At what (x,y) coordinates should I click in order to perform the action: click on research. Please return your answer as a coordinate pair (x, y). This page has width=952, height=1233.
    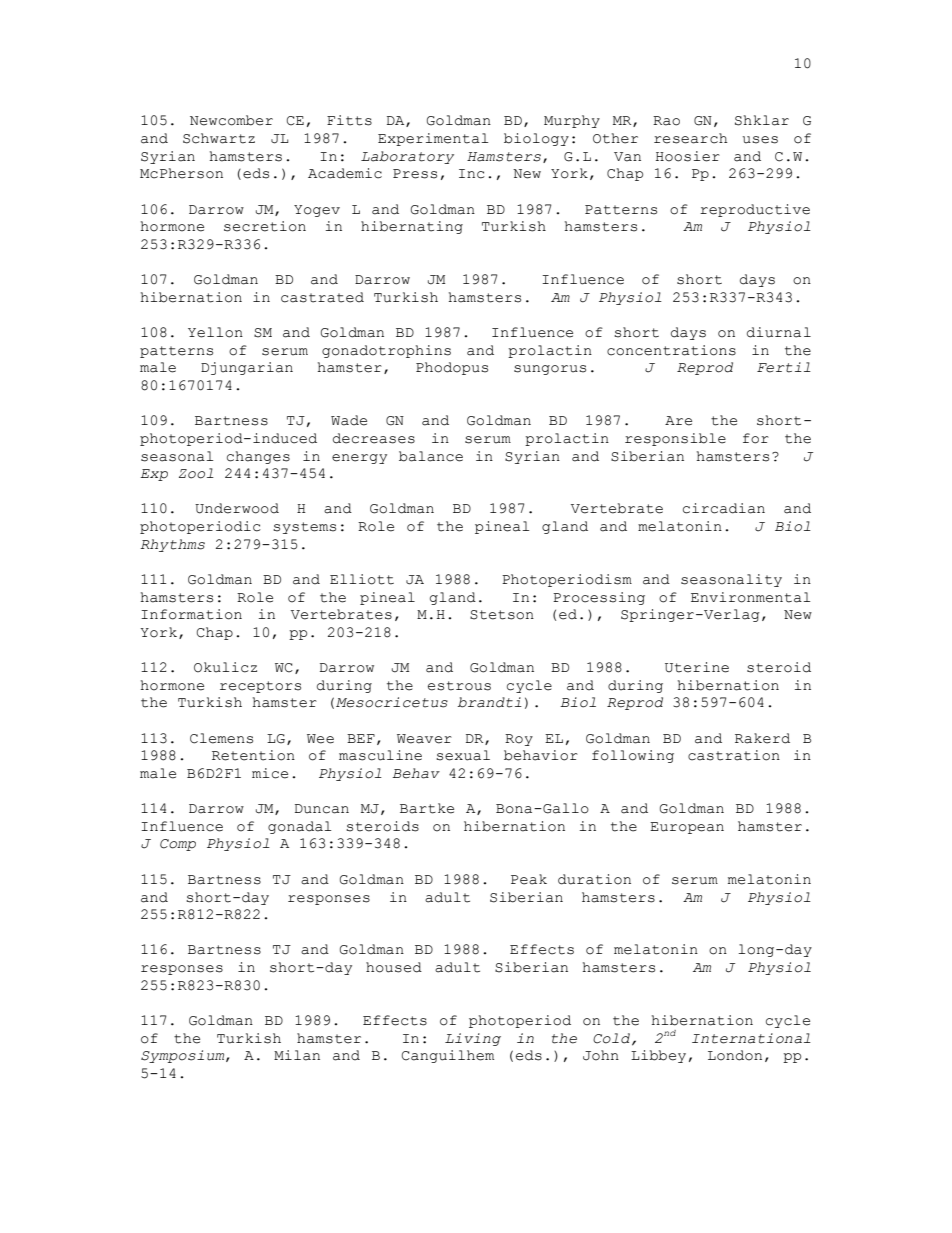
    Looking at the image, I should click on (691, 138).
